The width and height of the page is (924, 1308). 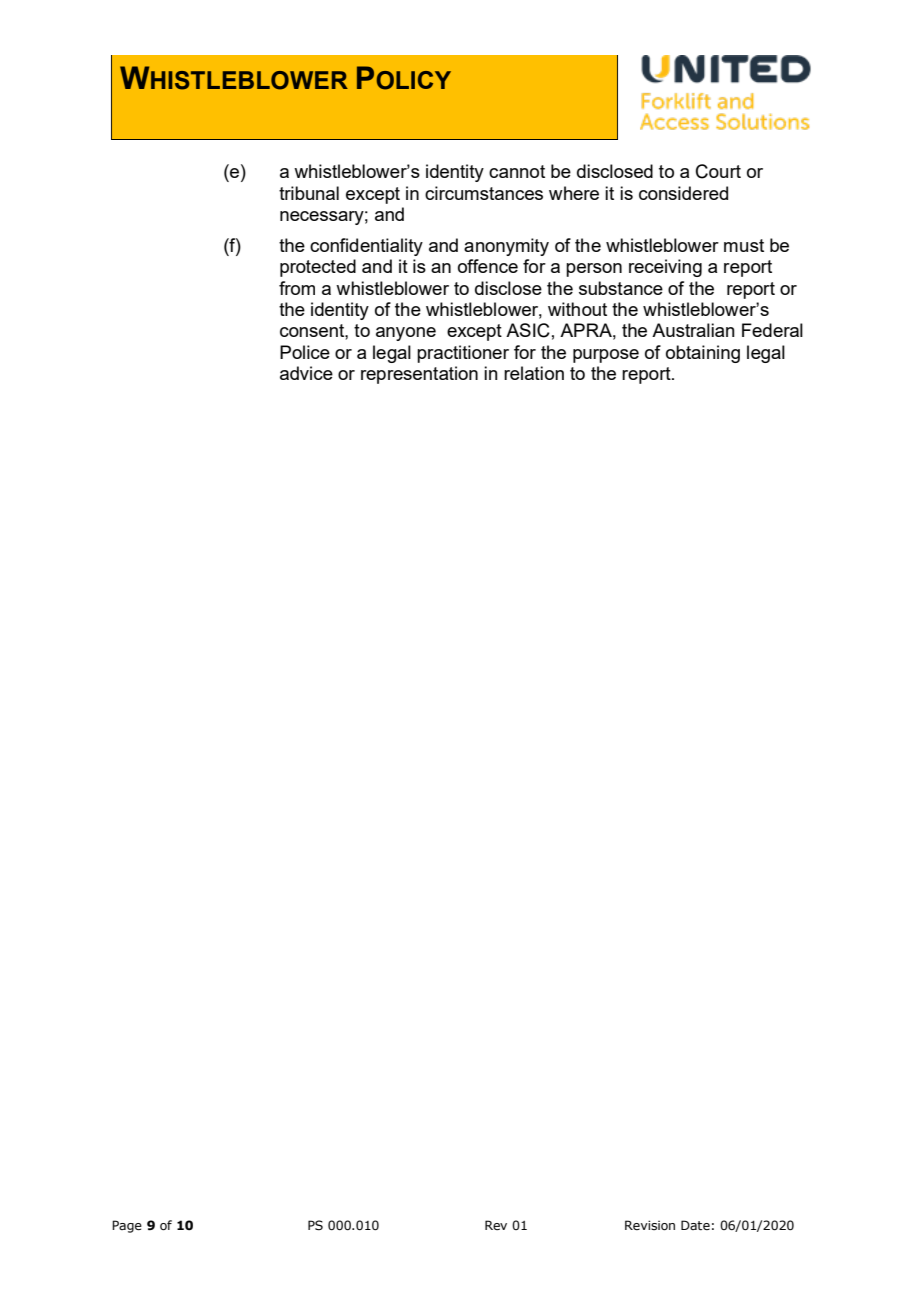 I want to click on Australian, so click(x=693, y=330).
